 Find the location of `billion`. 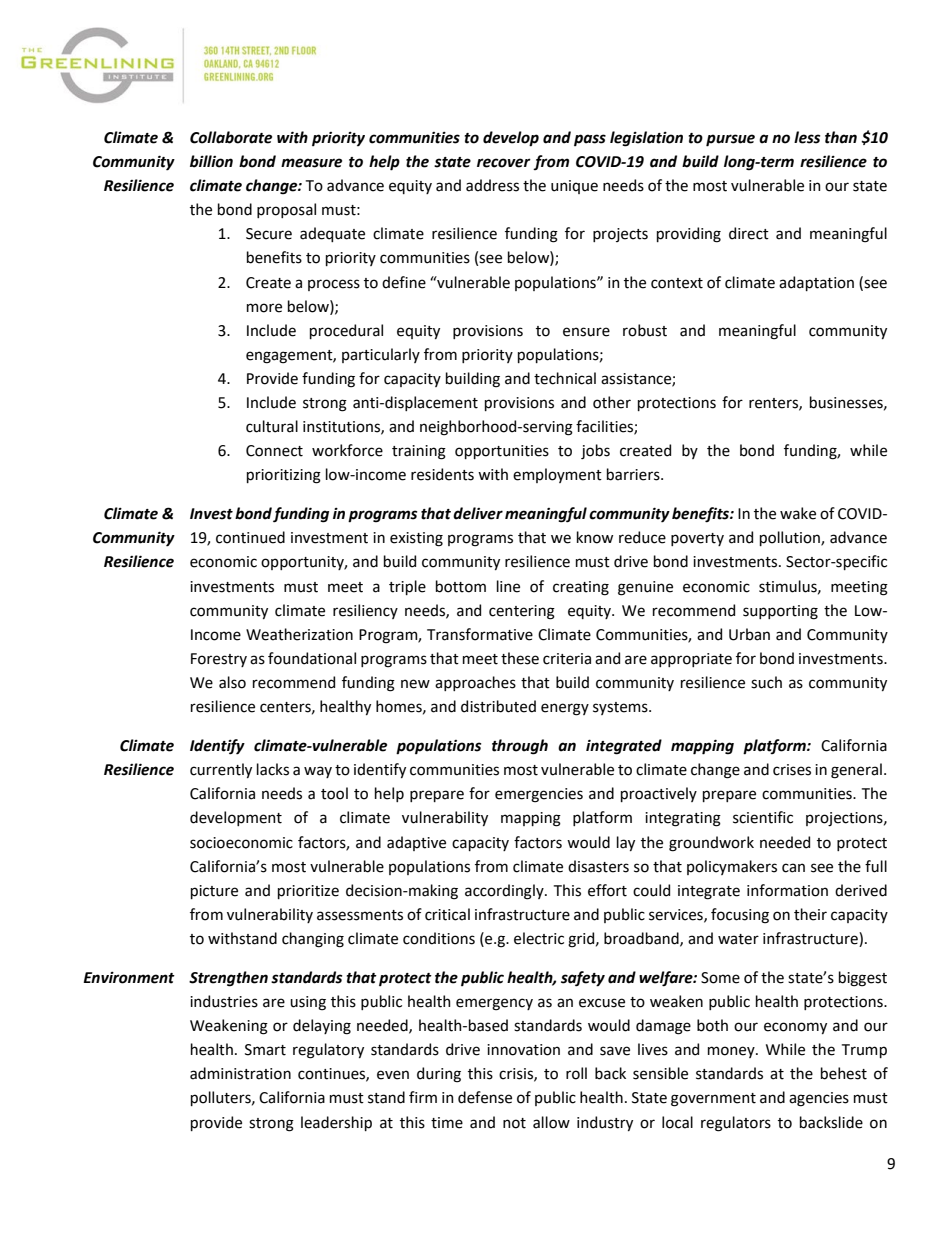

billion is located at coordinates (211, 161).
